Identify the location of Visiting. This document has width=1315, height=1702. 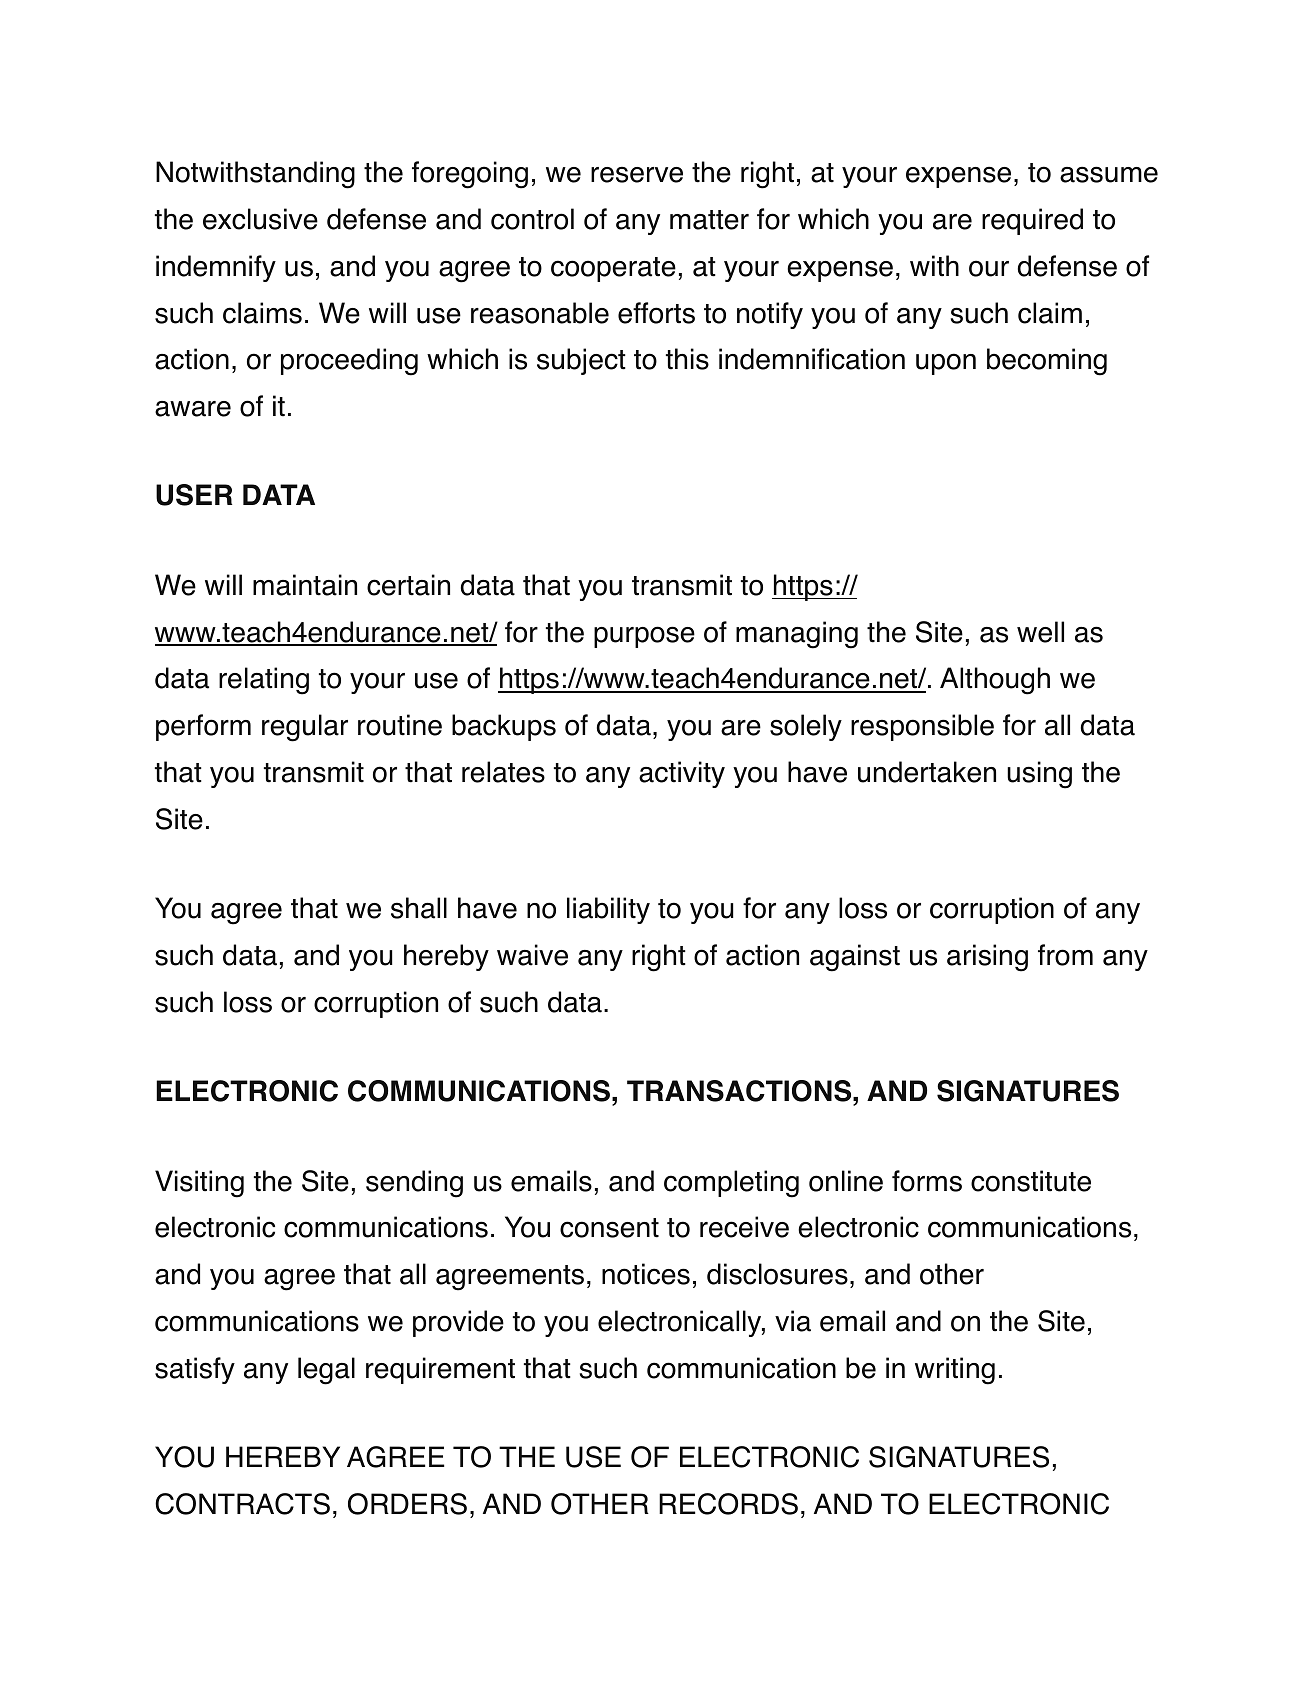
(199, 1184).
